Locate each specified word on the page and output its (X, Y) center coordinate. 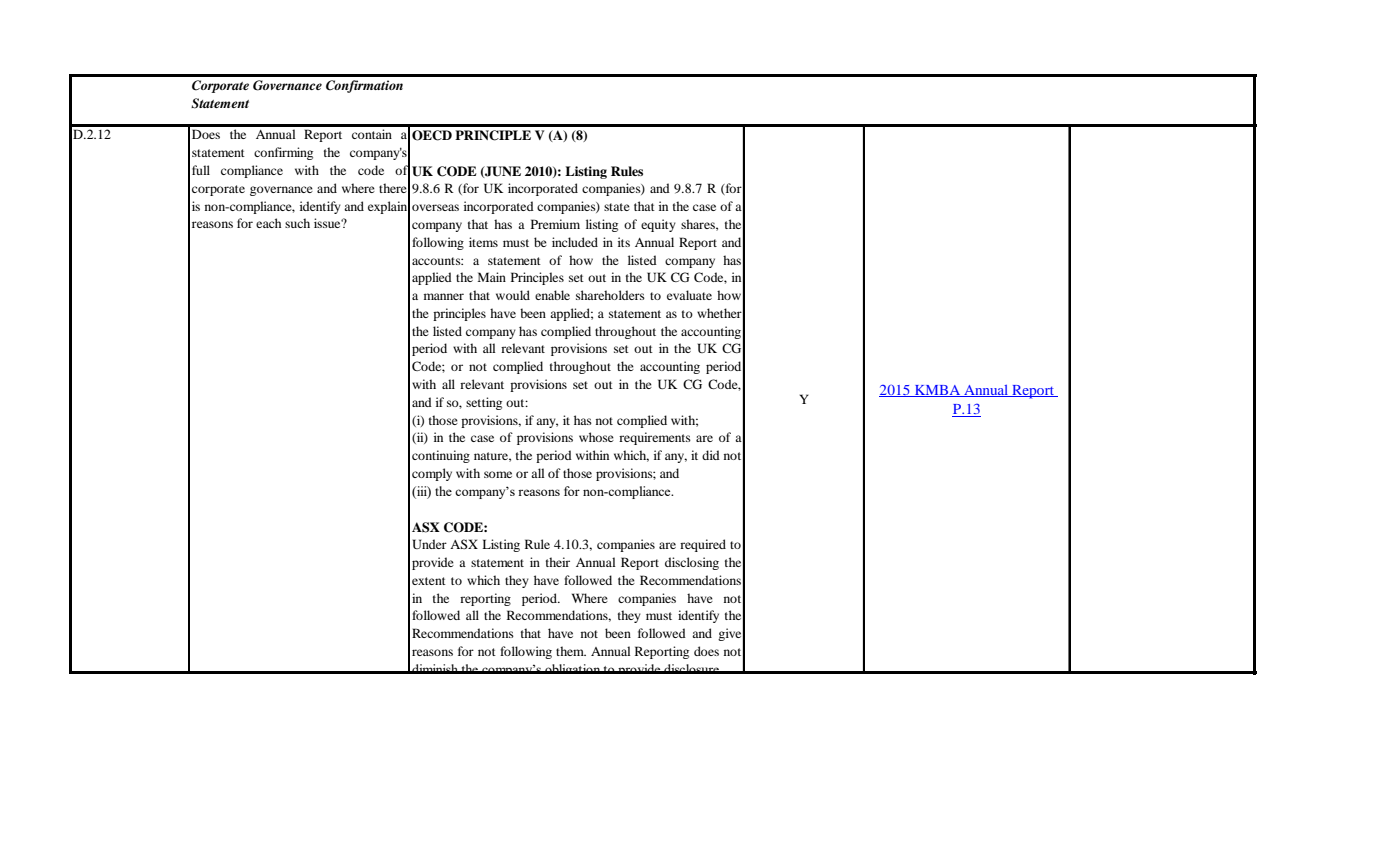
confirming (283, 153)
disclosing (692, 563)
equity (658, 225)
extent (429, 581)
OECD (432, 135)
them (571, 651)
